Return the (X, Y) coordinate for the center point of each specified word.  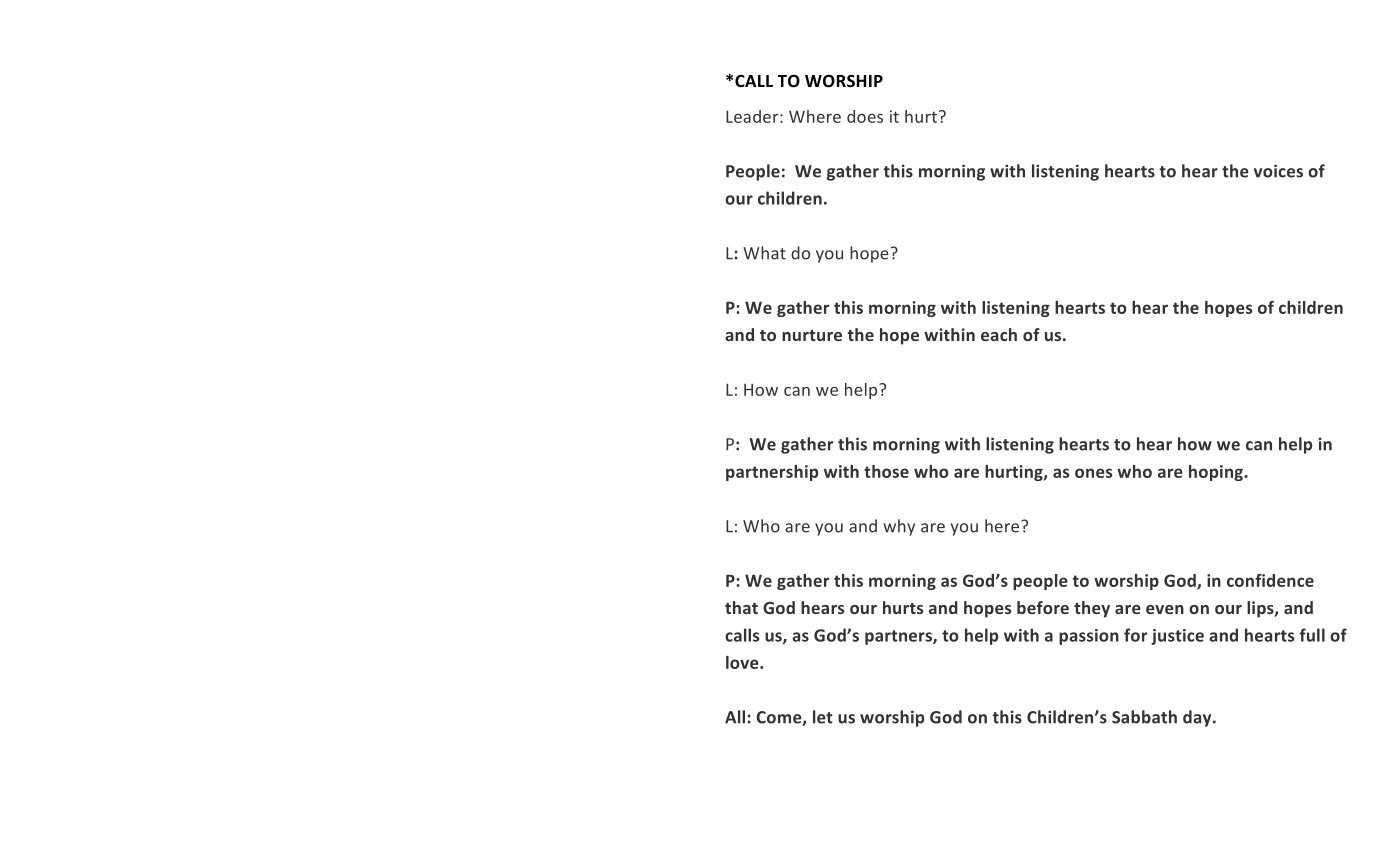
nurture (812, 335)
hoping (1217, 473)
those (886, 471)
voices (1278, 171)
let (823, 717)
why (899, 527)
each (999, 334)
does (865, 116)
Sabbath (1144, 717)
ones (1093, 473)
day (1198, 718)
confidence (1270, 580)
